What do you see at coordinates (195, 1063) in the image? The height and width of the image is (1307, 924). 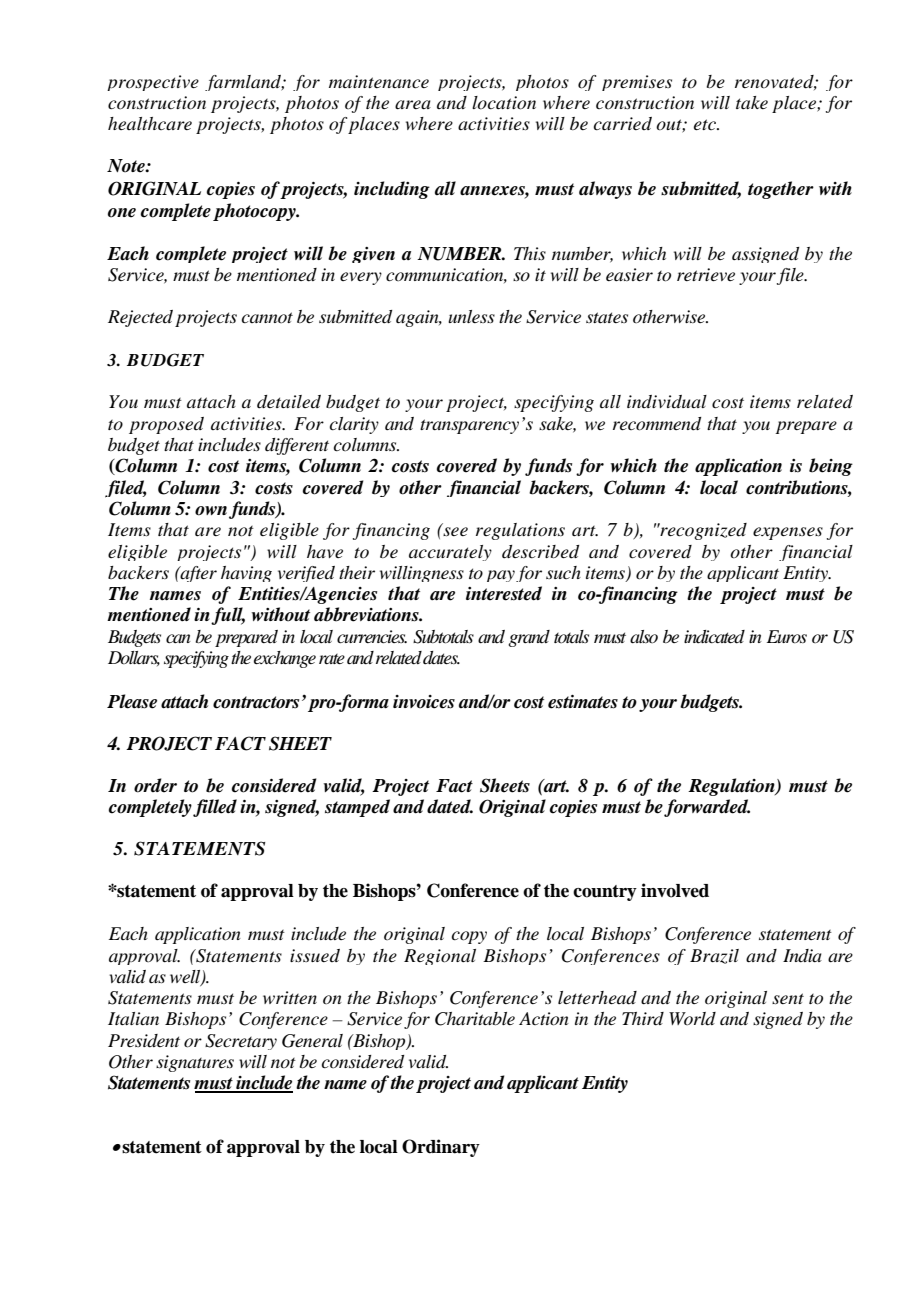 I see `signatures` at bounding box center [195, 1063].
